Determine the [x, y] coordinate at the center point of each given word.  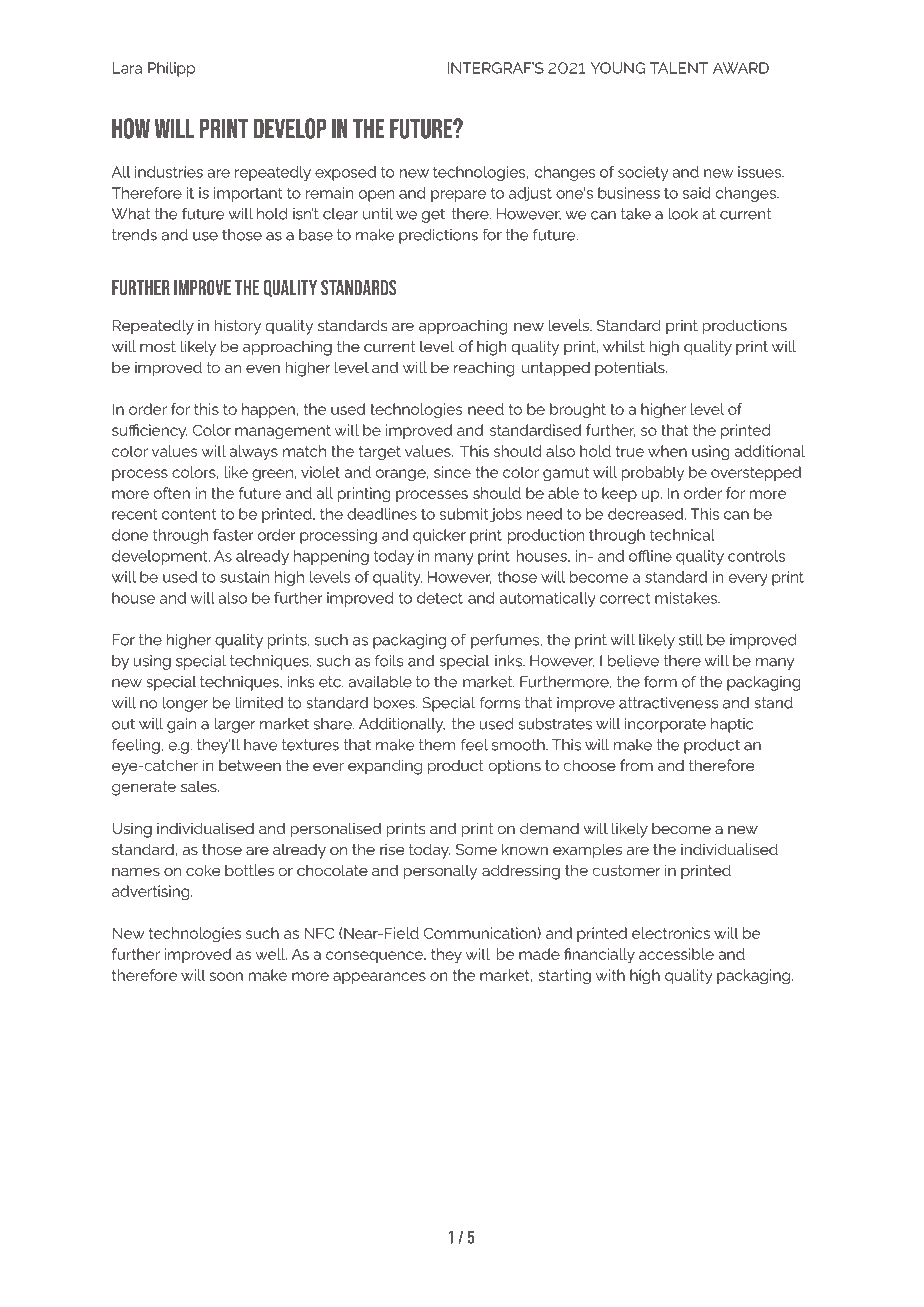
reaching [484, 369]
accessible [676, 954]
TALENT [679, 68]
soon [226, 976]
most [158, 346]
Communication [481, 933]
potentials [631, 369]
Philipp [171, 69]
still [691, 640]
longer [185, 704]
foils [389, 660]
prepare [458, 196]
